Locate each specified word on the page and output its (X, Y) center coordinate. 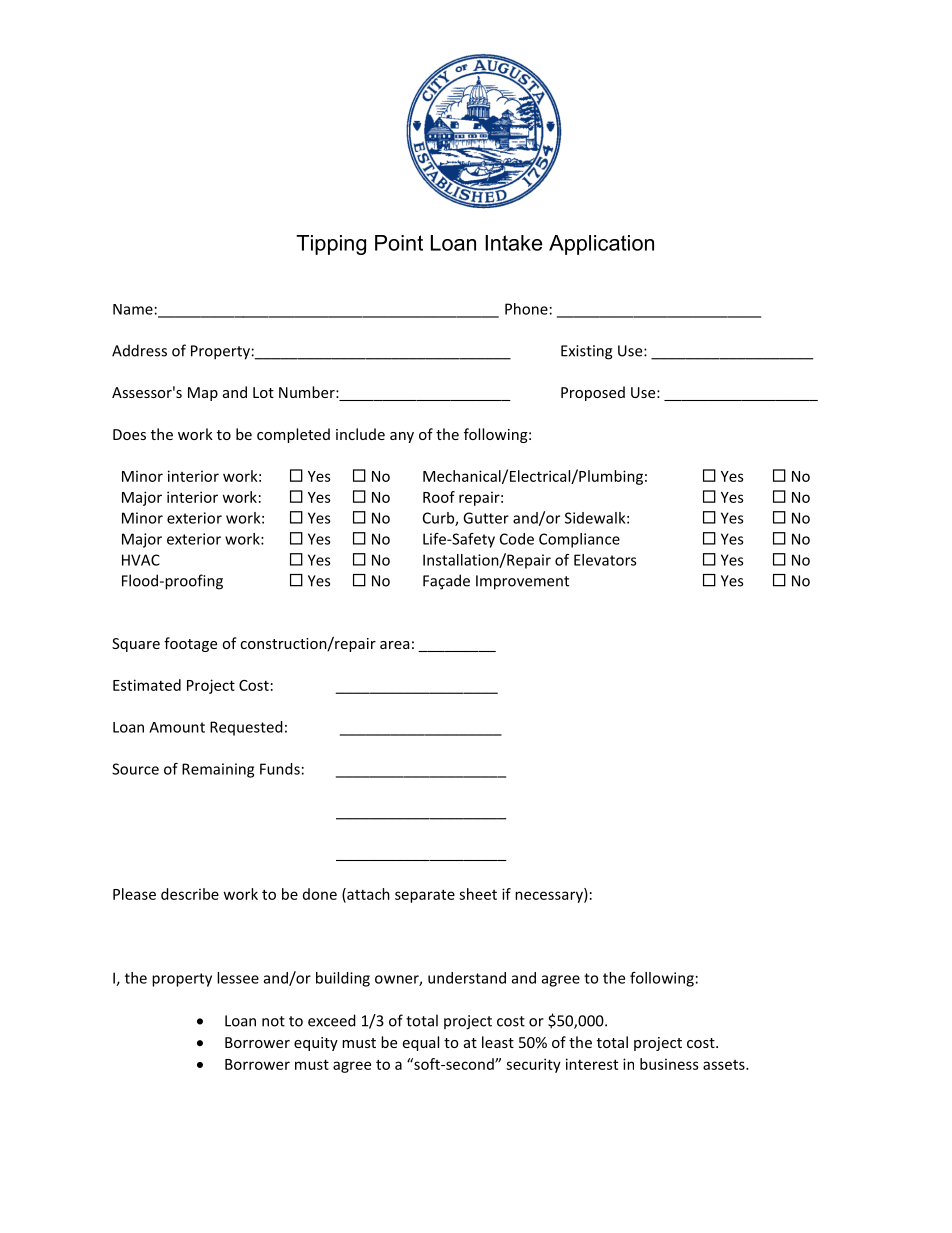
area (394, 645)
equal (420, 1043)
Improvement (522, 582)
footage (190, 644)
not (273, 1021)
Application (601, 245)
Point (399, 243)
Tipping (331, 245)
